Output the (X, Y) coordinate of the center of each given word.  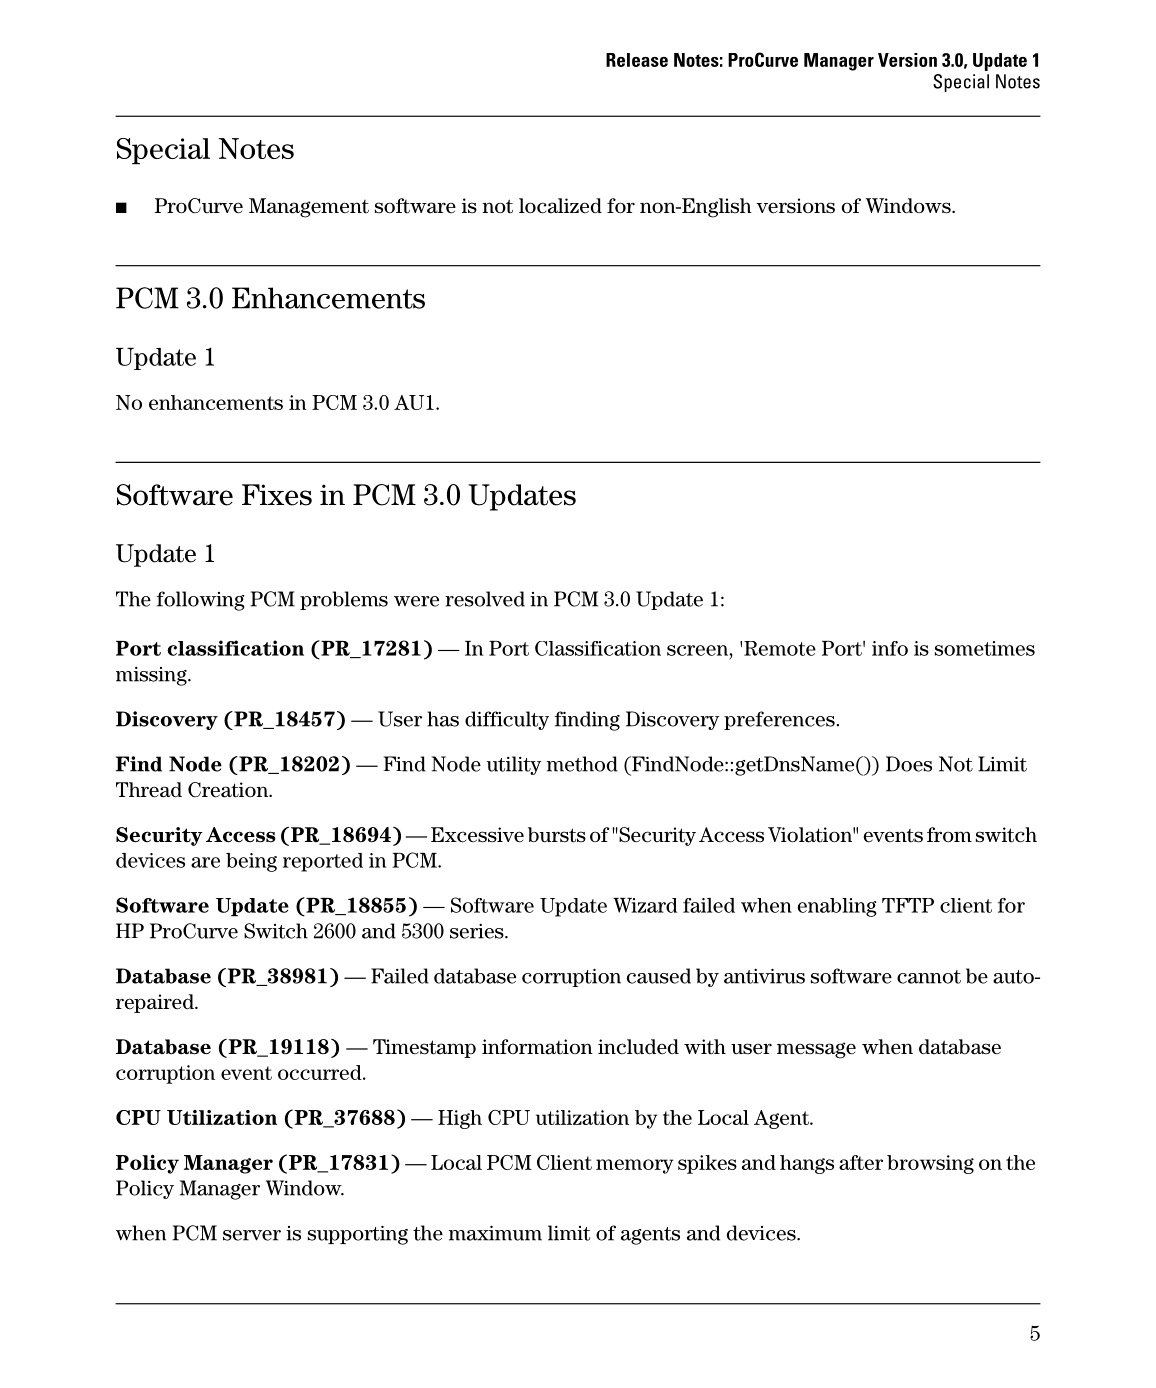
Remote (780, 648)
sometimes (985, 648)
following (200, 601)
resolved (485, 599)
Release (637, 60)
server (252, 1235)
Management (309, 208)
